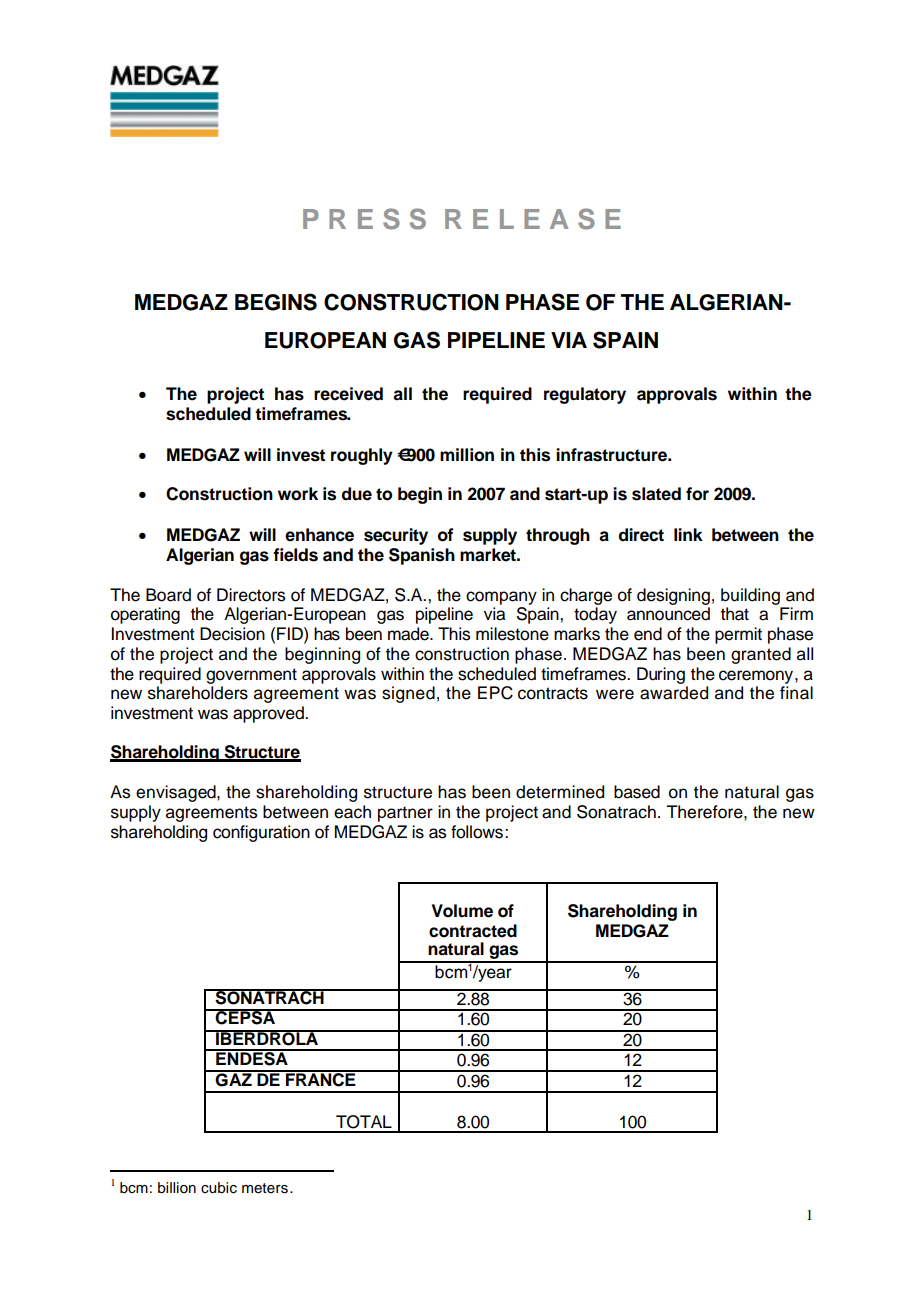  I want to click on regulatory, so click(585, 395).
